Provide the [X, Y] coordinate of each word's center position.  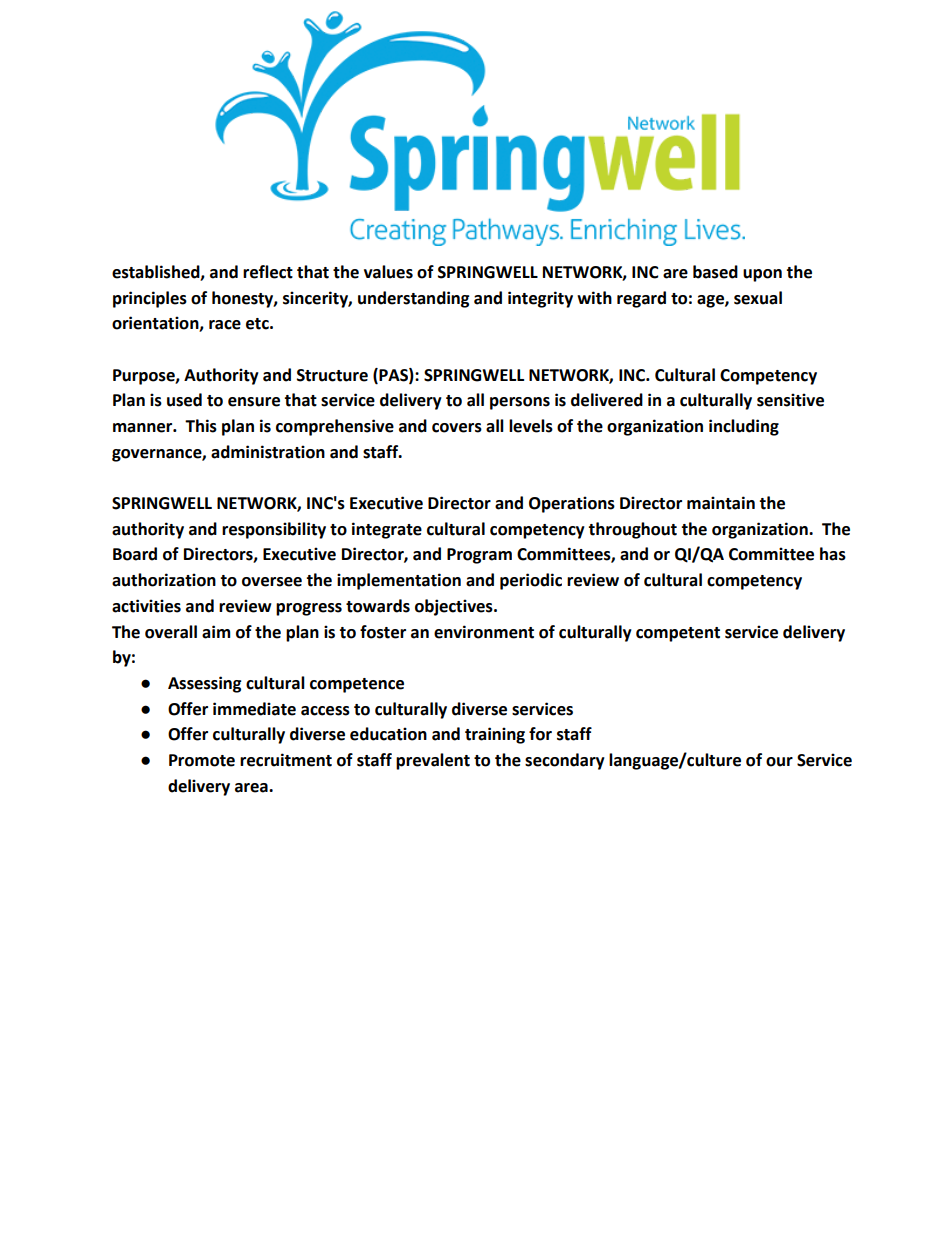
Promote [202, 760]
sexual [758, 298]
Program [479, 556]
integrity [540, 299]
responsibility [274, 530]
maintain [721, 503]
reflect [268, 272]
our [779, 762]
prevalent [433, 761]
